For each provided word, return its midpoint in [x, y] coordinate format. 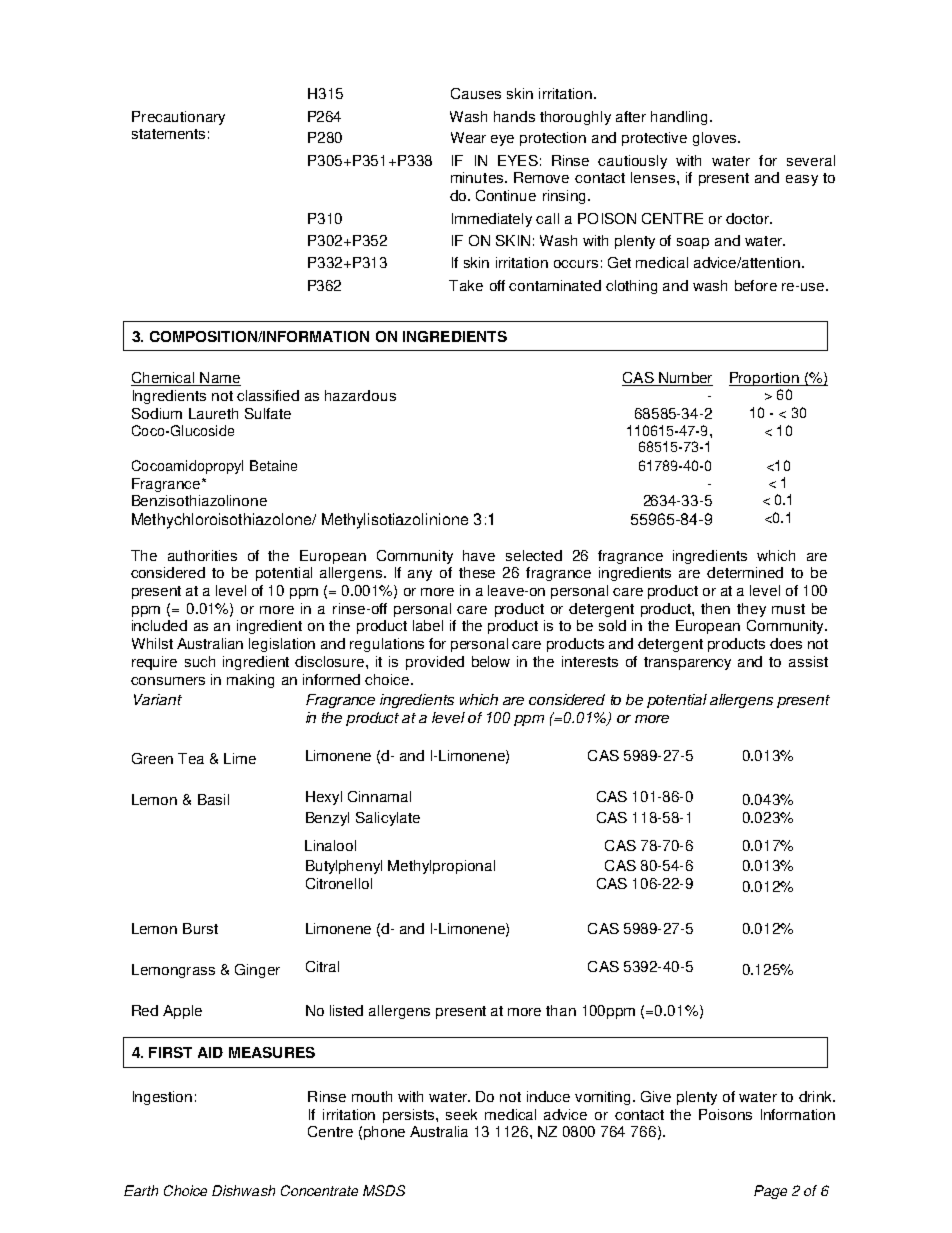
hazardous [360, 395]
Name [219, 379]
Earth [141, 1190]
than [561, 1010]
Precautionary [178, 118]
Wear [468, 137]
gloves [716, 139]
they [751, 610]
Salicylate [388, 819]
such [200, 661]
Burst [200, 928]
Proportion [765, 379]
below [491, 661]
